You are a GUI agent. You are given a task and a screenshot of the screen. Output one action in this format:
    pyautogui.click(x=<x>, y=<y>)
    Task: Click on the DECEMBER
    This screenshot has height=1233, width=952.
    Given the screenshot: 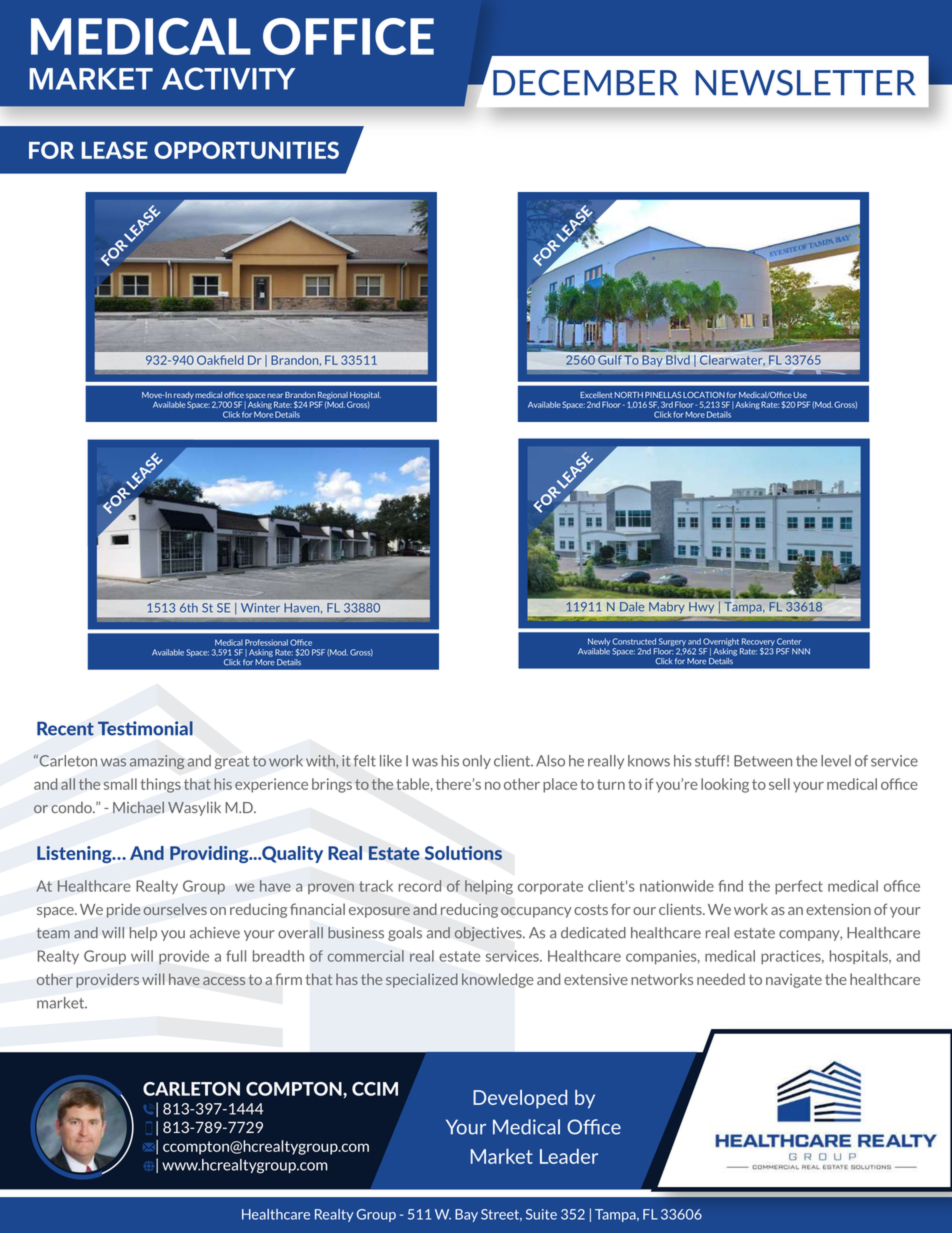 What is the action you would take?
    pyautogui.click(x=585, y=83)
